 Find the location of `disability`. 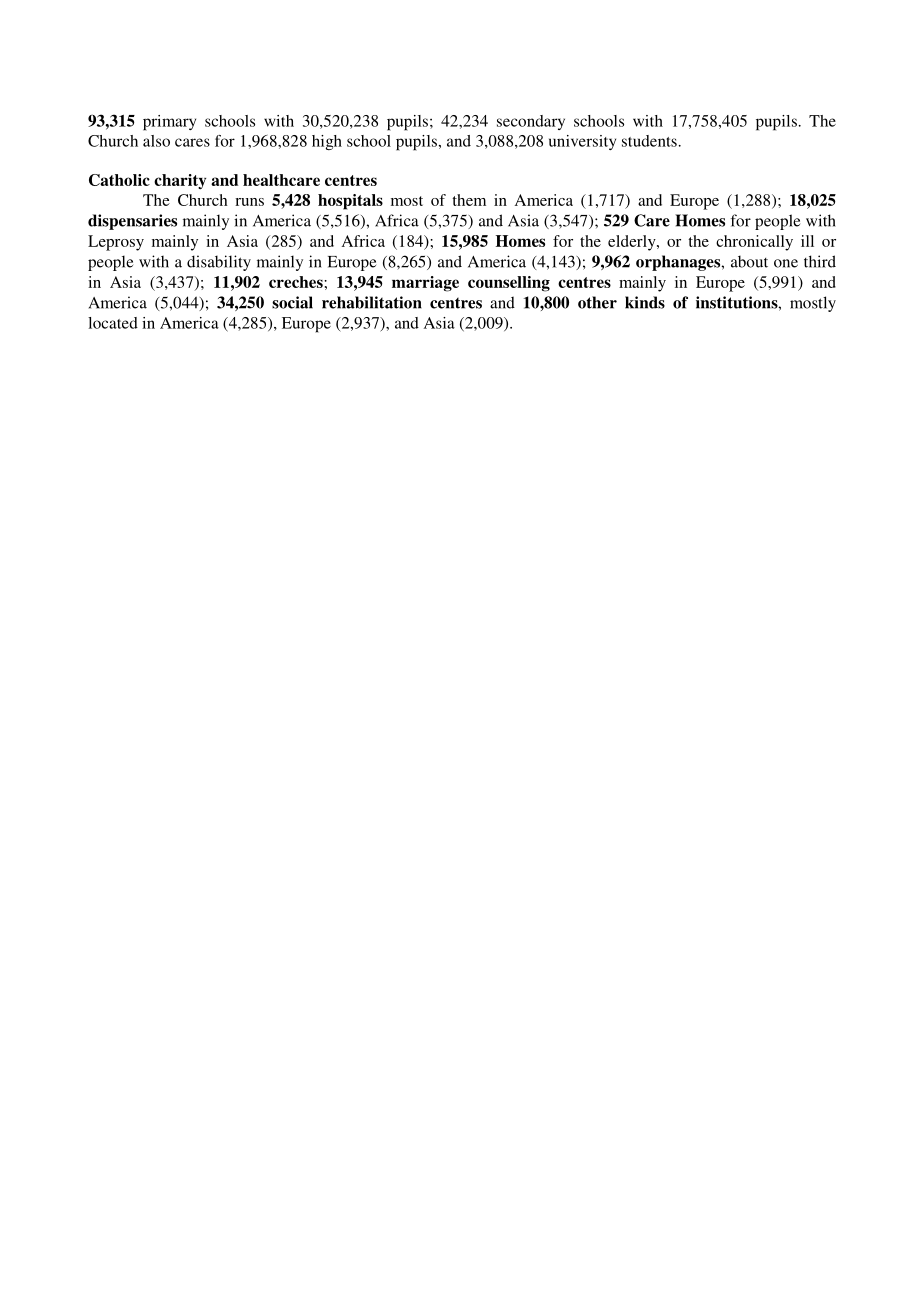

disability is located at coordinates (219, 263).
